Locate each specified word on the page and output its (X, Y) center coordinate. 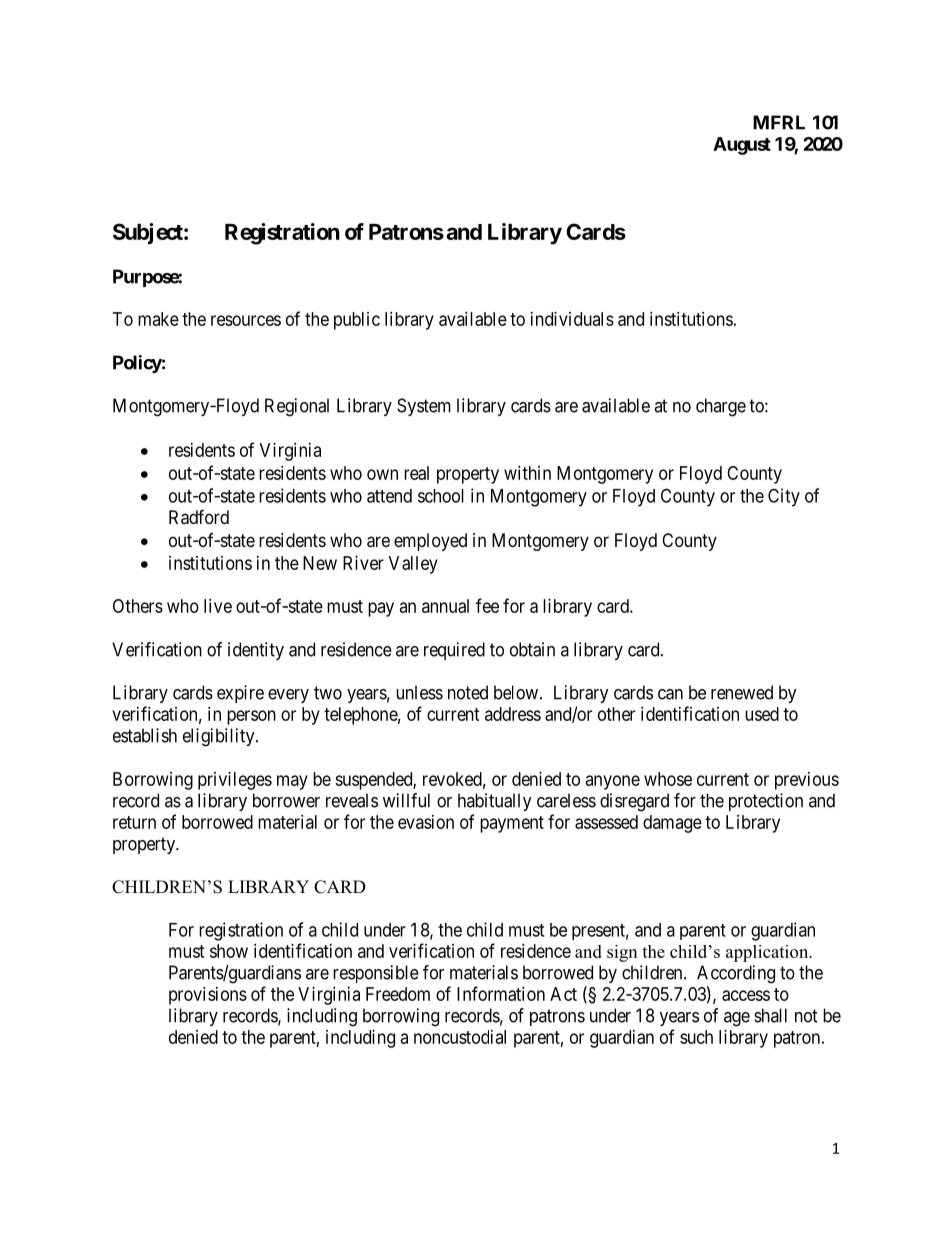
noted (468, 692)
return (134, 822)
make (158, 319)
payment (512, 824)
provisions (208, 996)
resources (246, 320)
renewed (742, 692)
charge (721, 407)
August (742, 146)
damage (672, 824)
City (784, 497)
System (424, 407)
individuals (572, 319)
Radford (199, 517)
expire (240, 694)
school (441, 496)
